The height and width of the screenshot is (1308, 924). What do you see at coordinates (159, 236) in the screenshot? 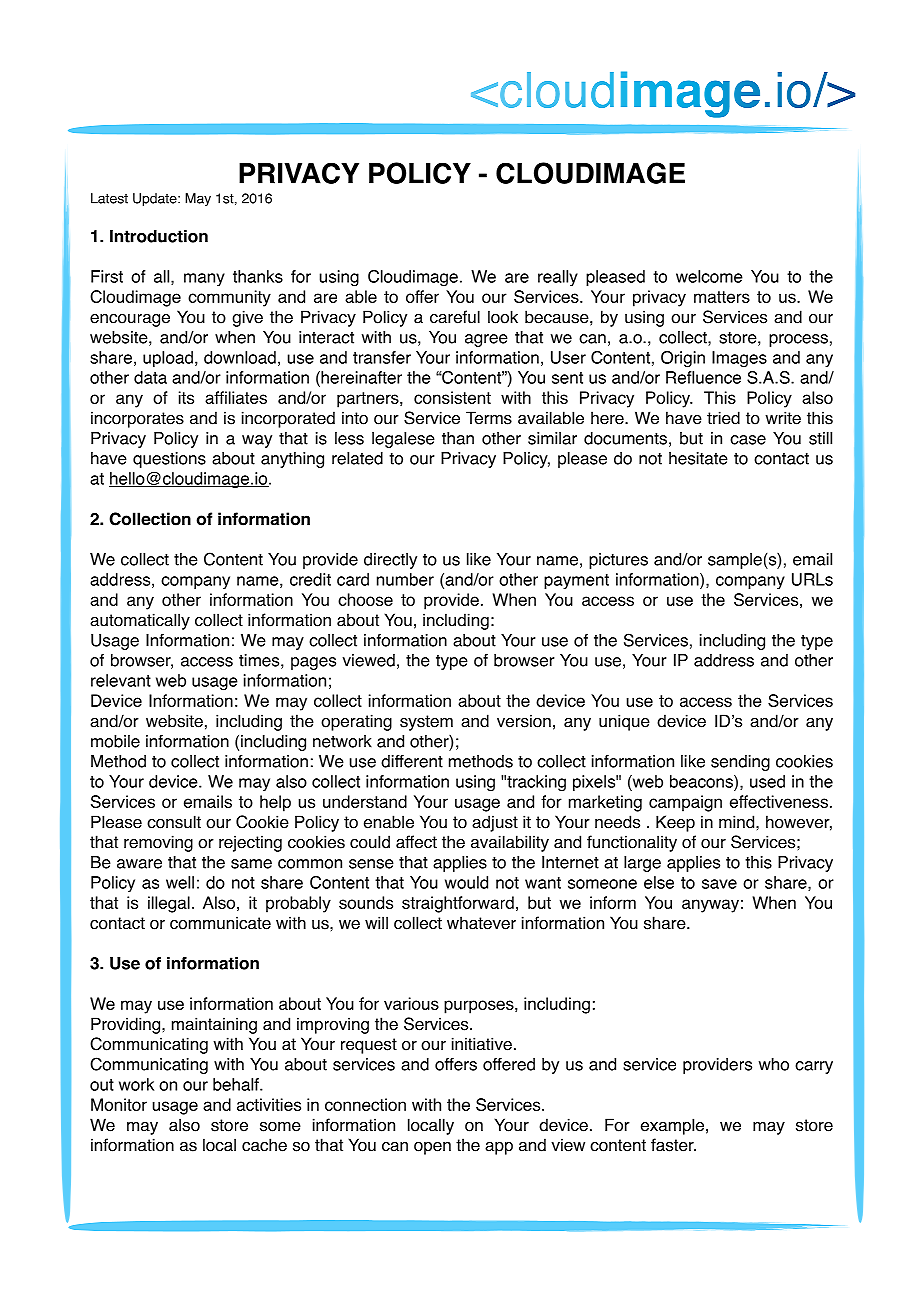
I see `Introduction` at bounding box center [159, 236].
